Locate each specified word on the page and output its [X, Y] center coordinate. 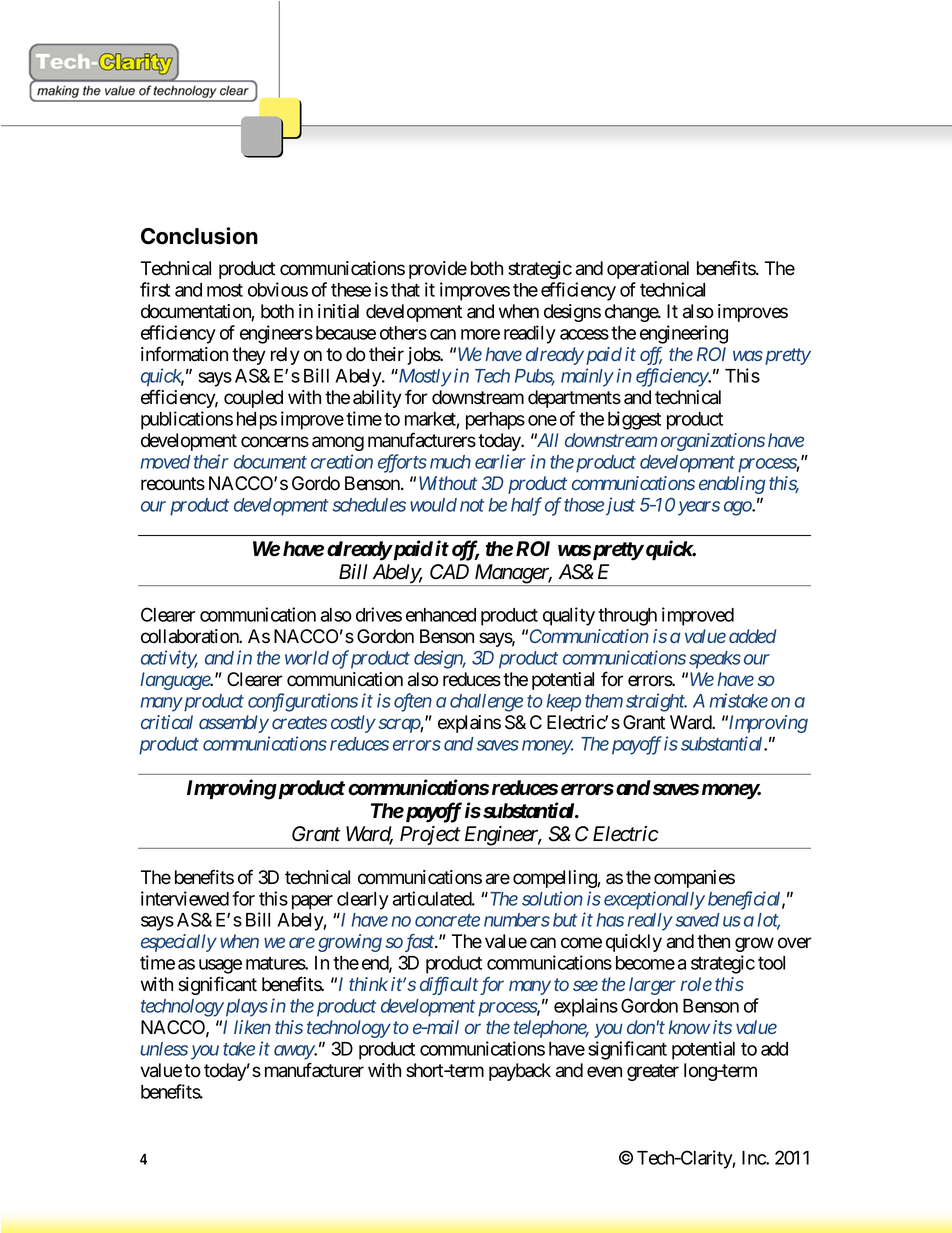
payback [520, 1072]
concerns [275, 442]
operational [648, 270]
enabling [732, 485]
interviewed [185, 898]
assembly [234, 724]
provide [438, 270]
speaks [715, 660]
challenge [486, 703]
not [472, 505]
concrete [447, 920]
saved [697, 920]
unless [164, 1049]
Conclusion [199, 236]
